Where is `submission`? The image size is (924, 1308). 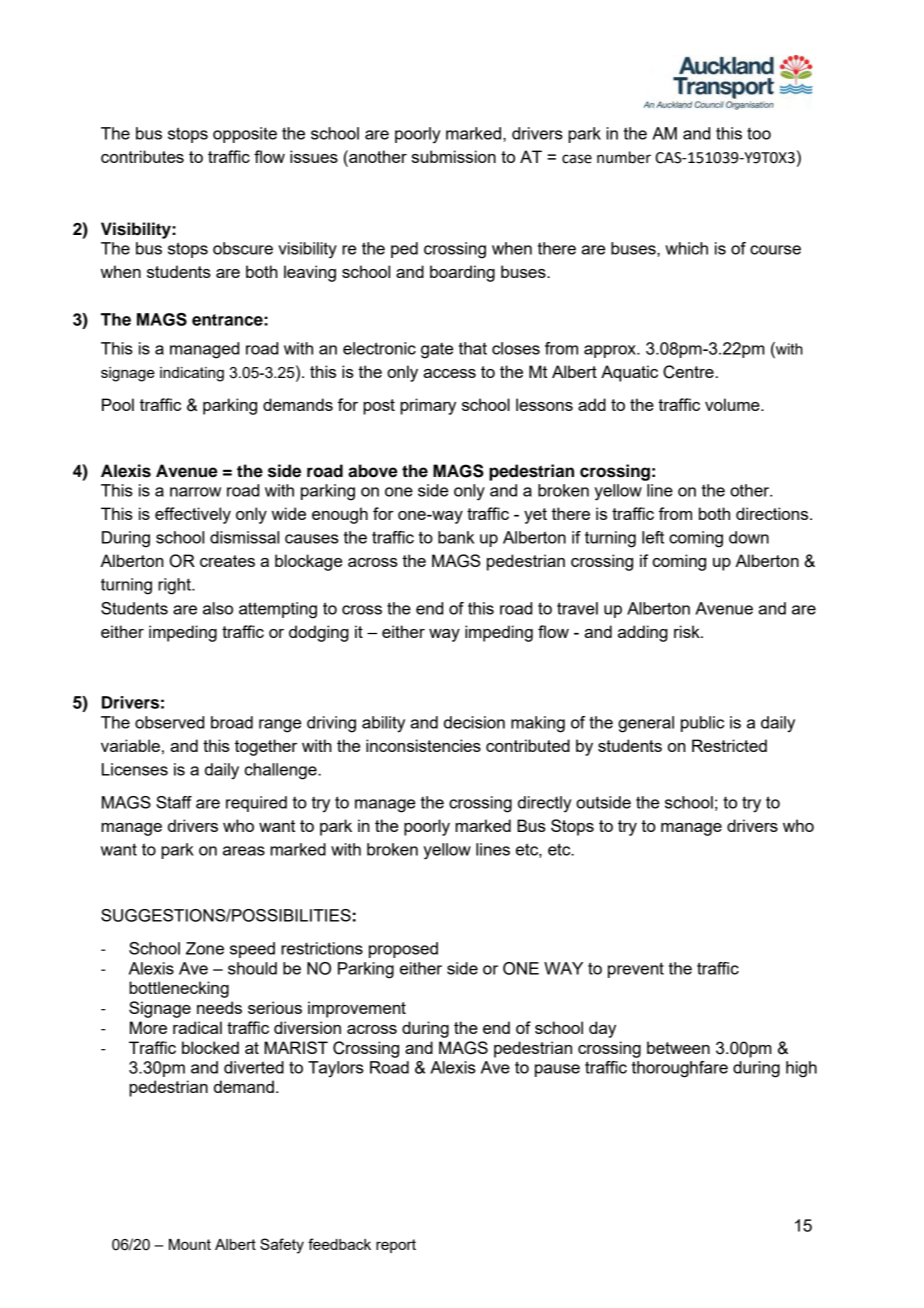 submission is located at coordinates (454, 156).
